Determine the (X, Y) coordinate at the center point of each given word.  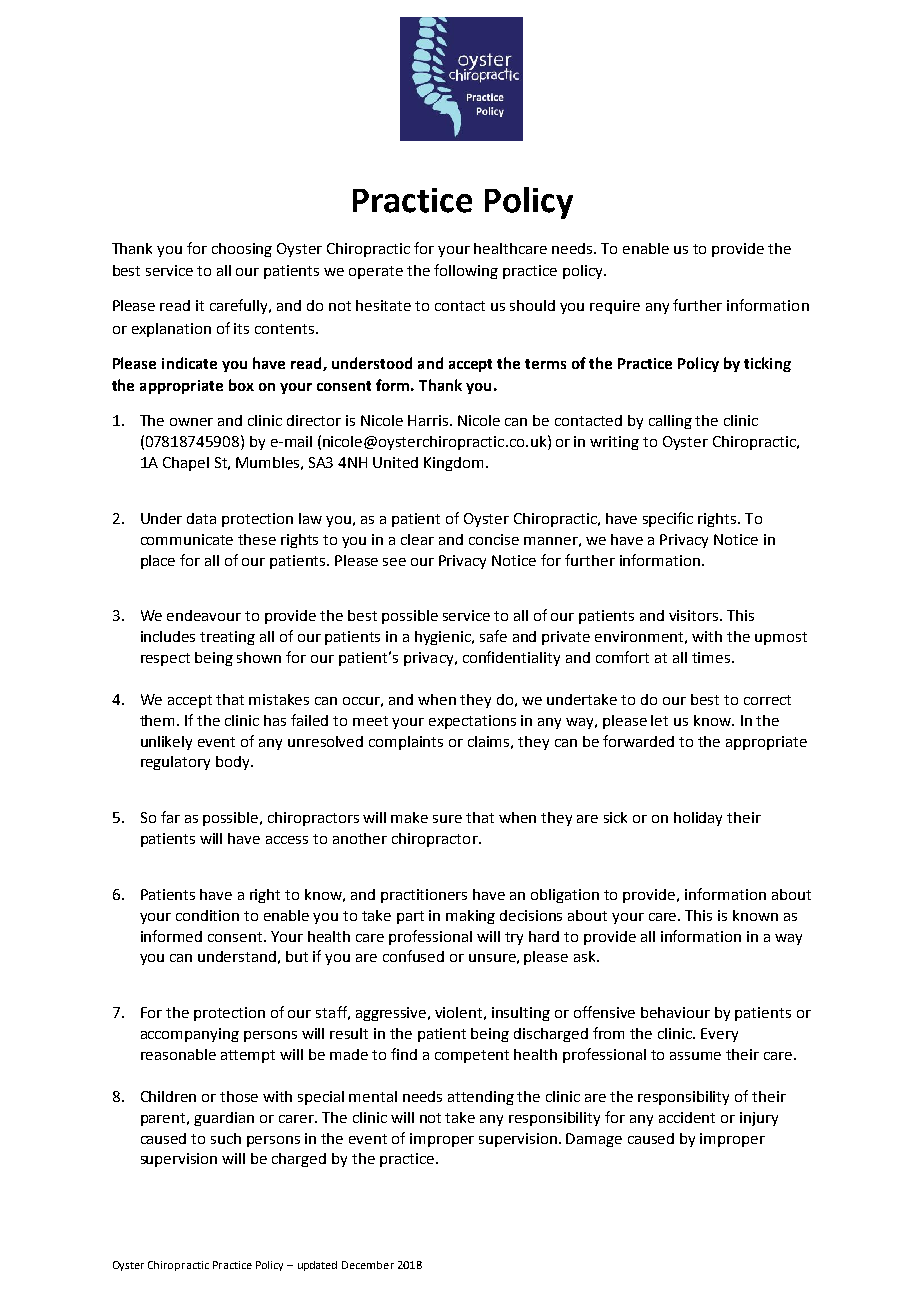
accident (687, 1117)
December (368, 1265)
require (615, 307)
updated (317, 1266)
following (466, 271)
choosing (242, 250)
